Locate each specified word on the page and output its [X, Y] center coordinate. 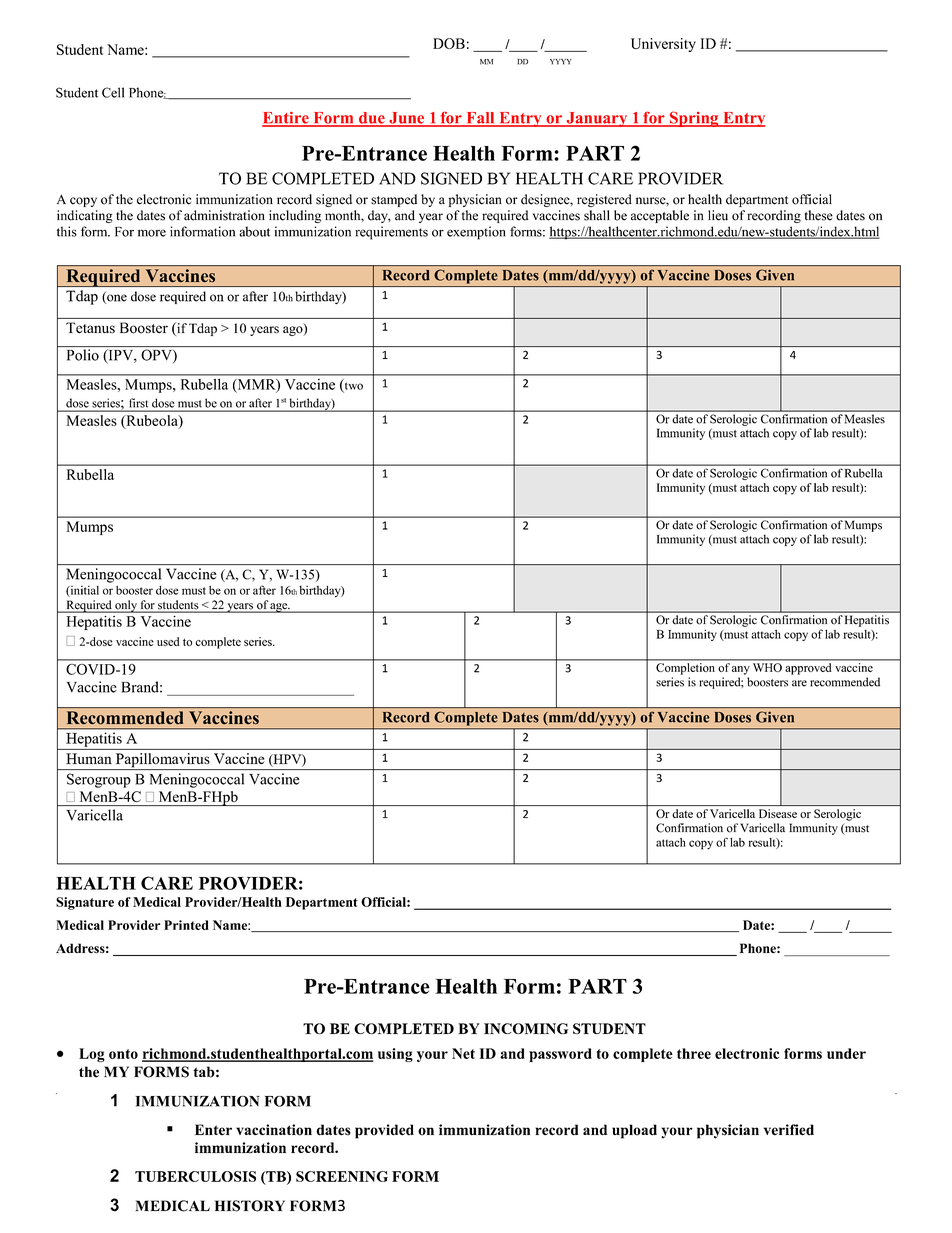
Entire [286, 119]
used [168, 641]
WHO [767, 667]
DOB [449, 43]
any [741, 670]
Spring [694, 119]
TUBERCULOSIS [195, 1176]
